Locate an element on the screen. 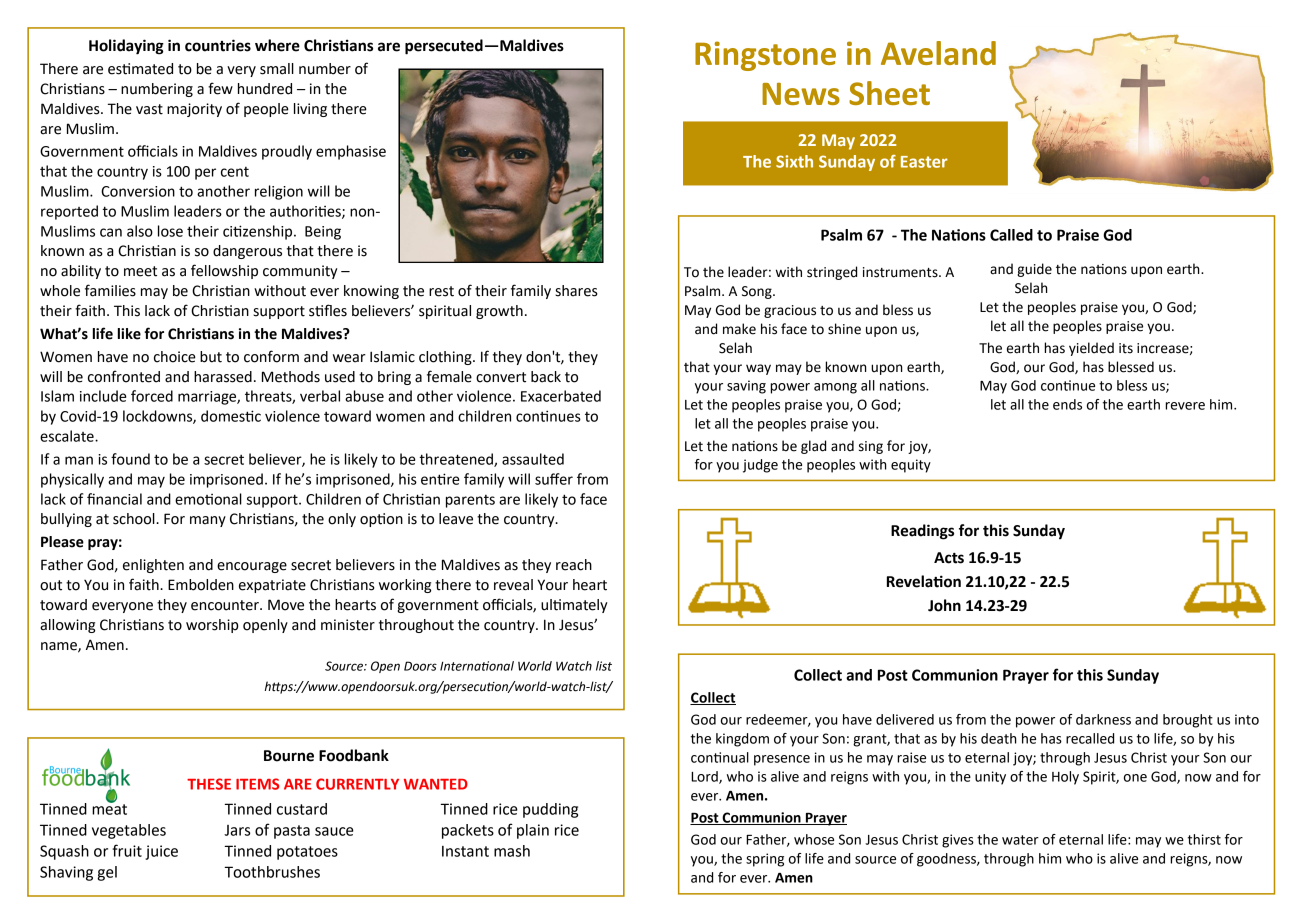 This screenshot has width=1308, height=924. juice is located at coordinates (161, 852).
